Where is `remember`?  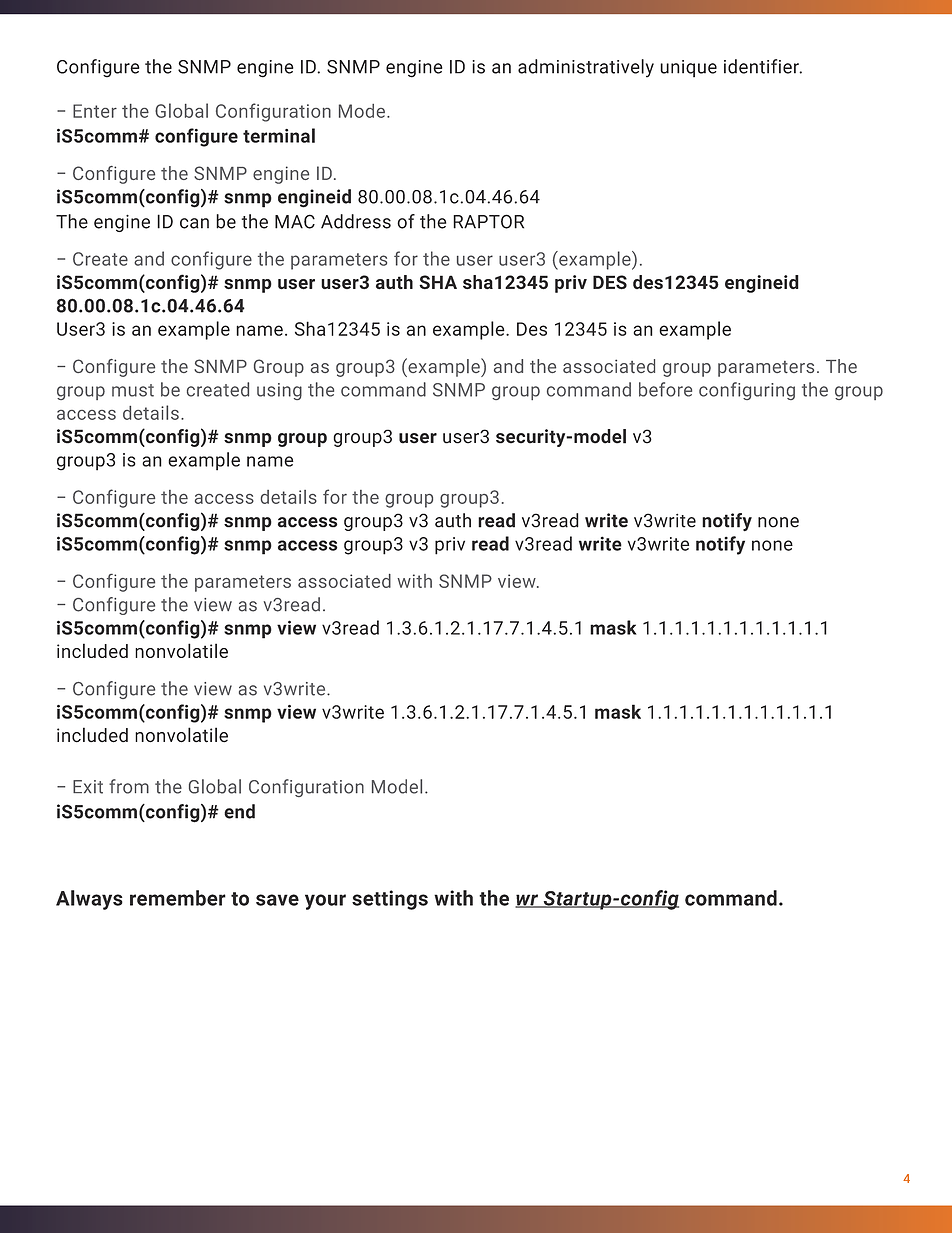
remember is located at coordinates (178, 898).
